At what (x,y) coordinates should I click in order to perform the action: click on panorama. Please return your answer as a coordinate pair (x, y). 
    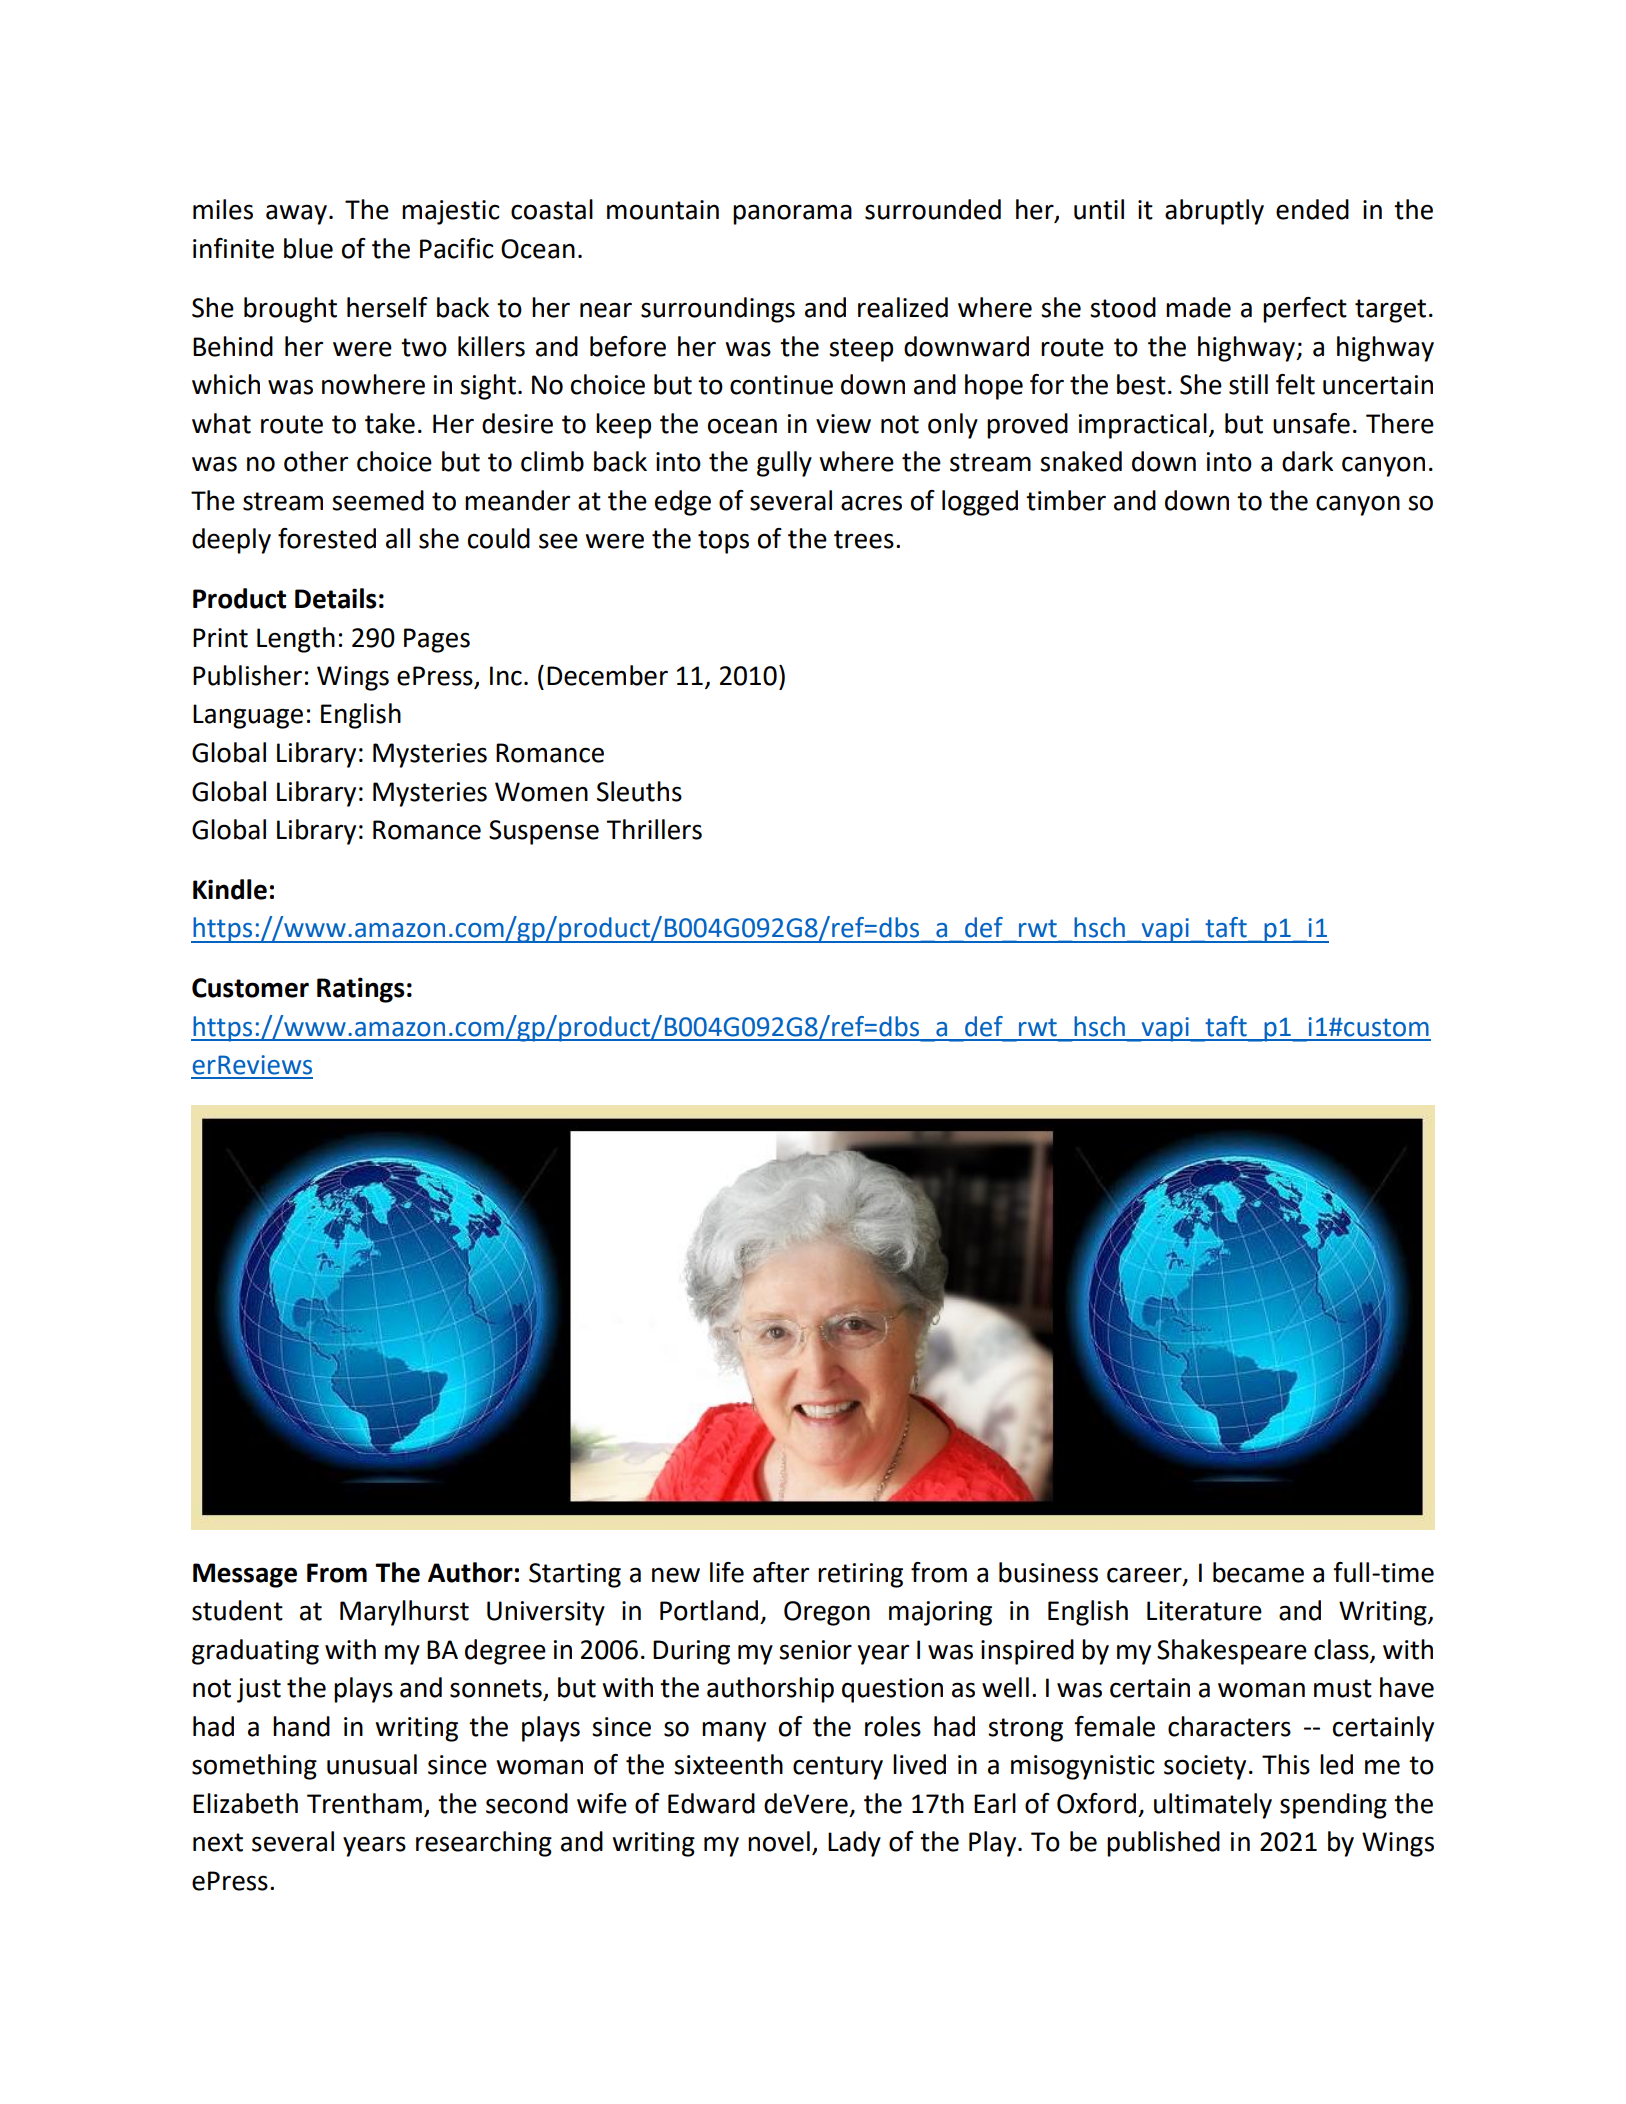
    Looking at the image, I should click on (792, 214).
